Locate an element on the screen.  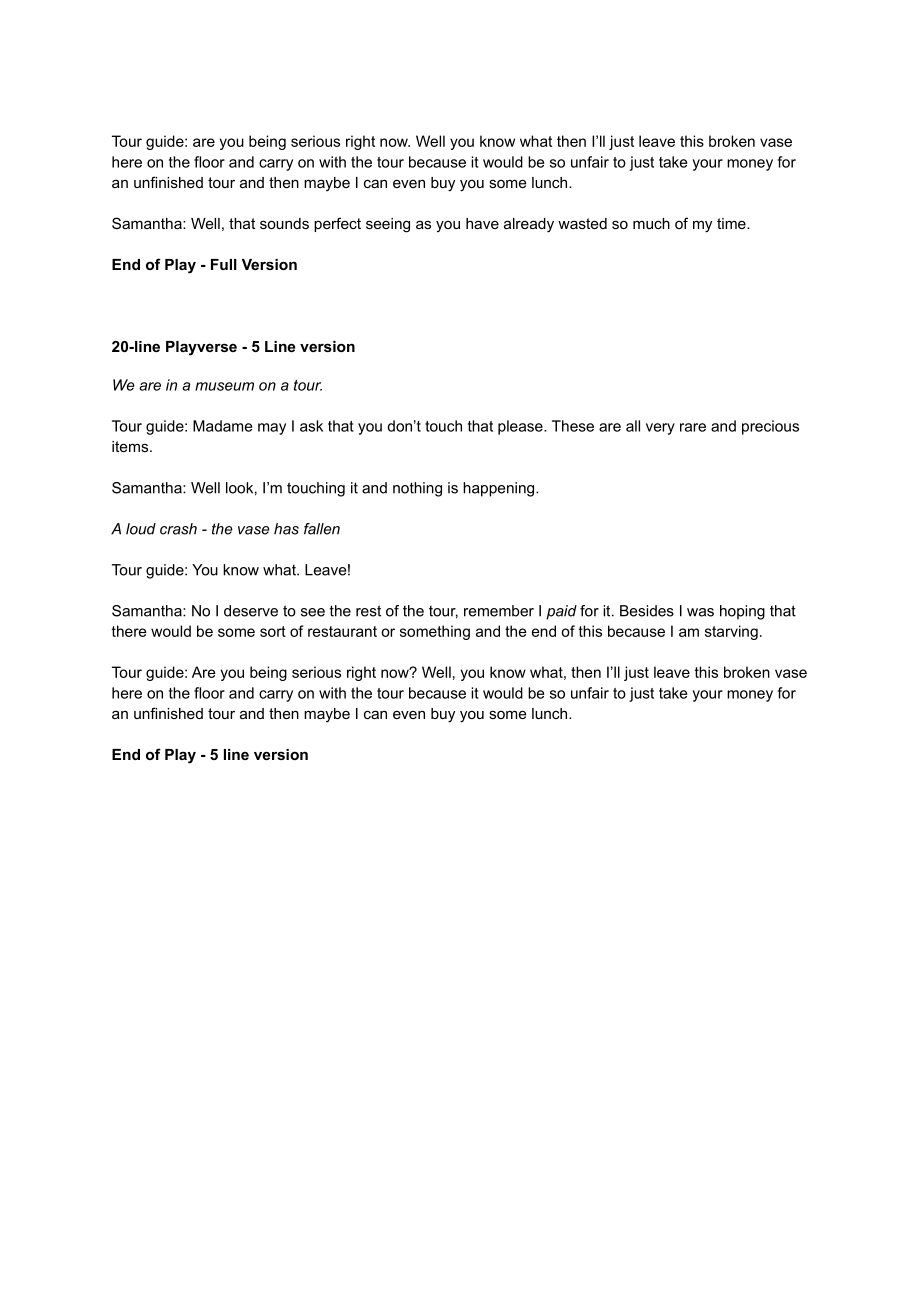
rare is located at coordinates (693, 427).
